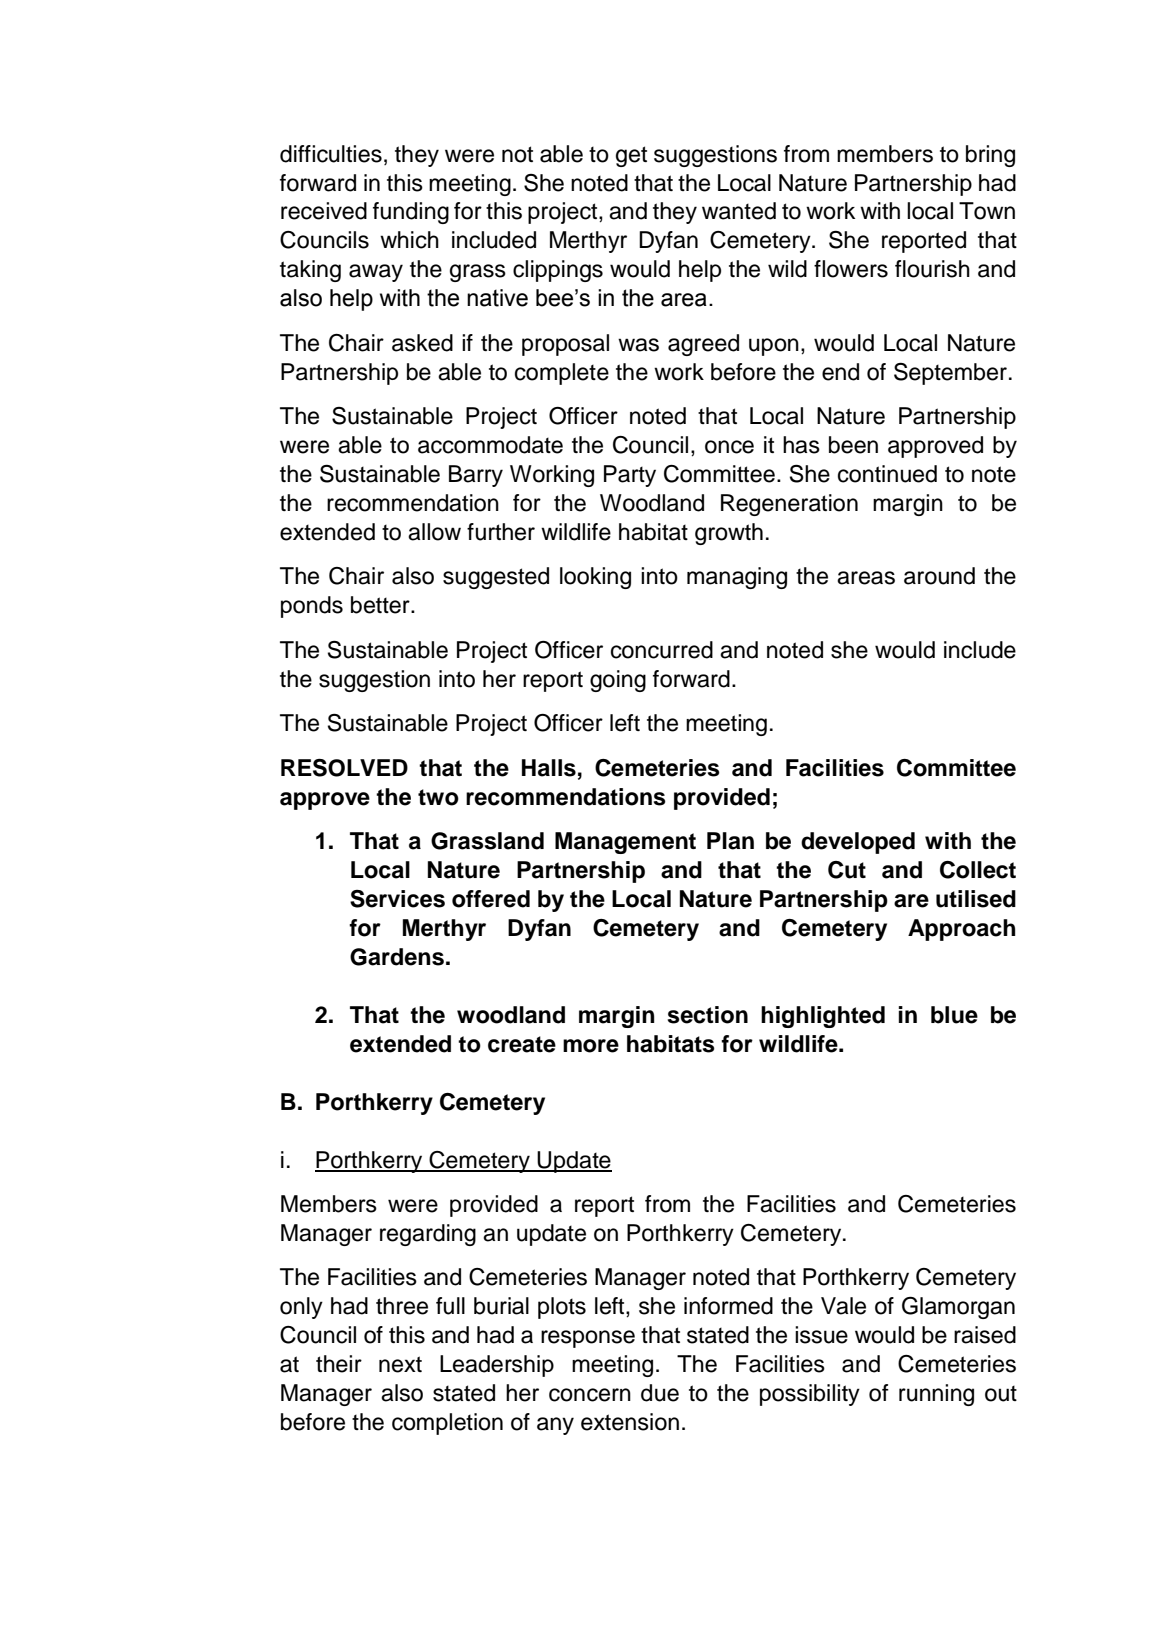  Describe the element at coordinates (591, 1046) in the screenshot. I see `more` at that location.
